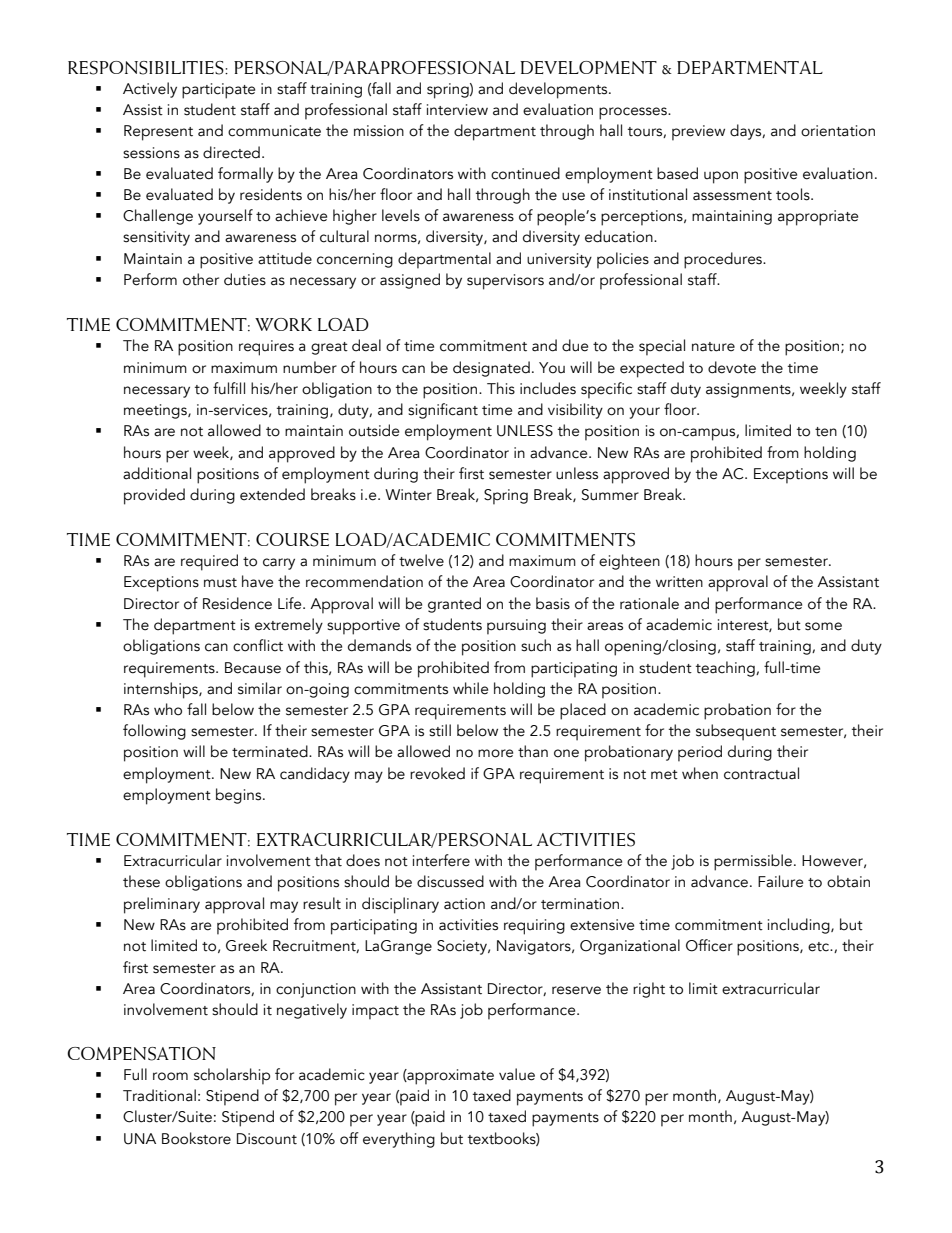  Describe the element at coordinates (698, 133) in the image. I see `preview` at that location.
